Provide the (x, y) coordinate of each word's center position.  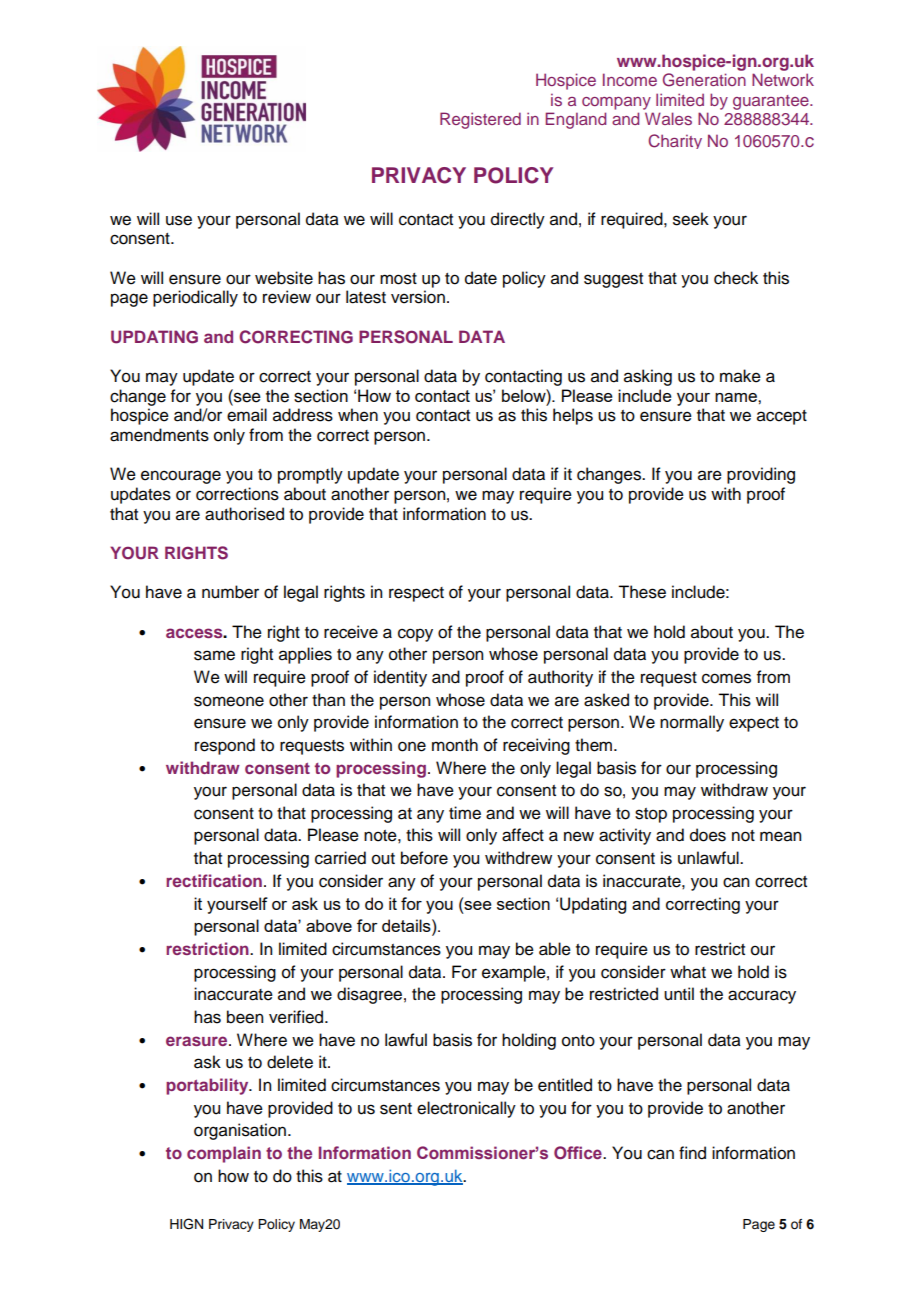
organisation (240, 1131)
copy (415, 635)
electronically (466, 1109)
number (230, 592)
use (179, 220)
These (642, 592)
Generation (704, 80)
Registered (480, 120)
